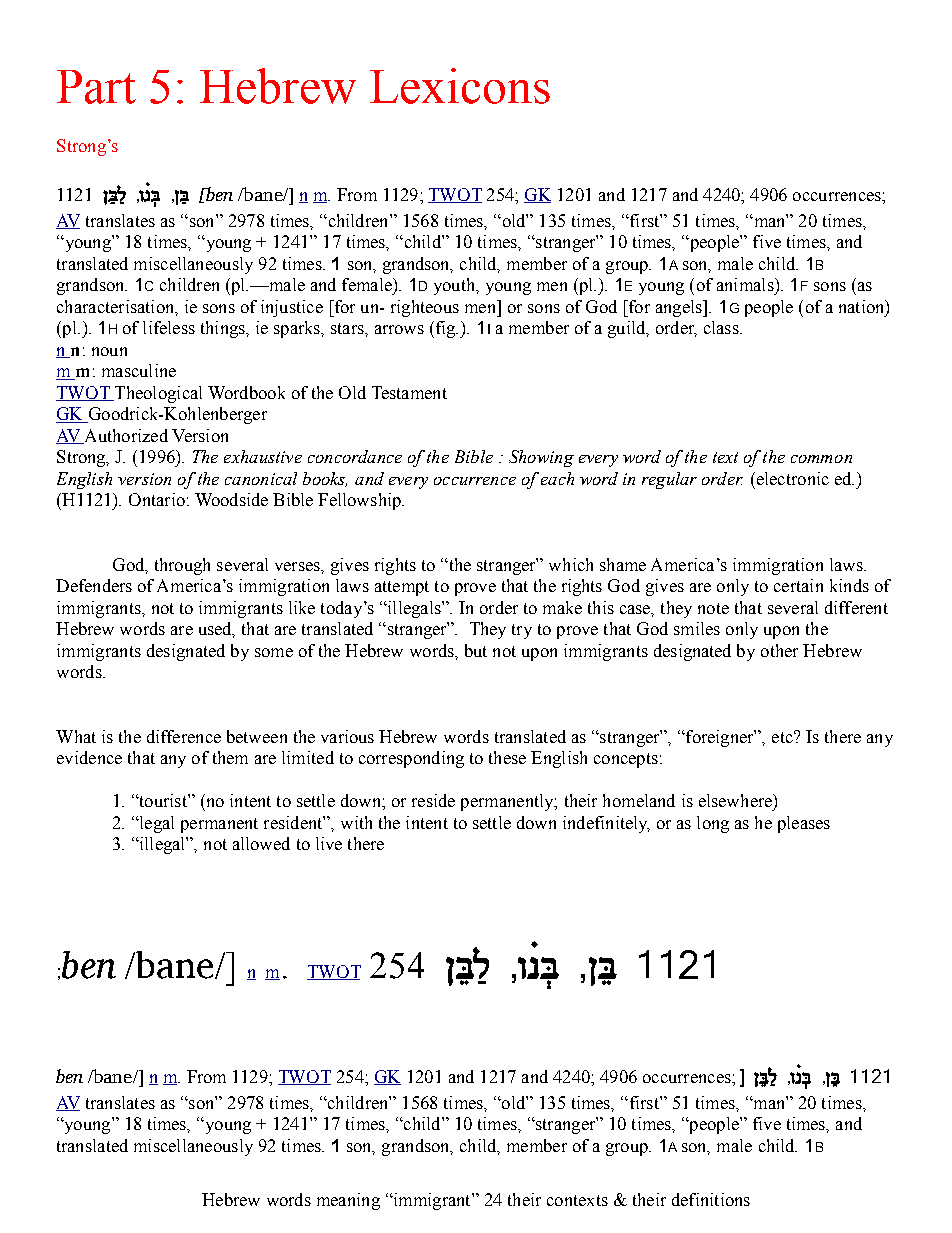 Image resolution: width=952 pixels, height=1233 pixels. I want to click on Ontario, so click(157, 499).
